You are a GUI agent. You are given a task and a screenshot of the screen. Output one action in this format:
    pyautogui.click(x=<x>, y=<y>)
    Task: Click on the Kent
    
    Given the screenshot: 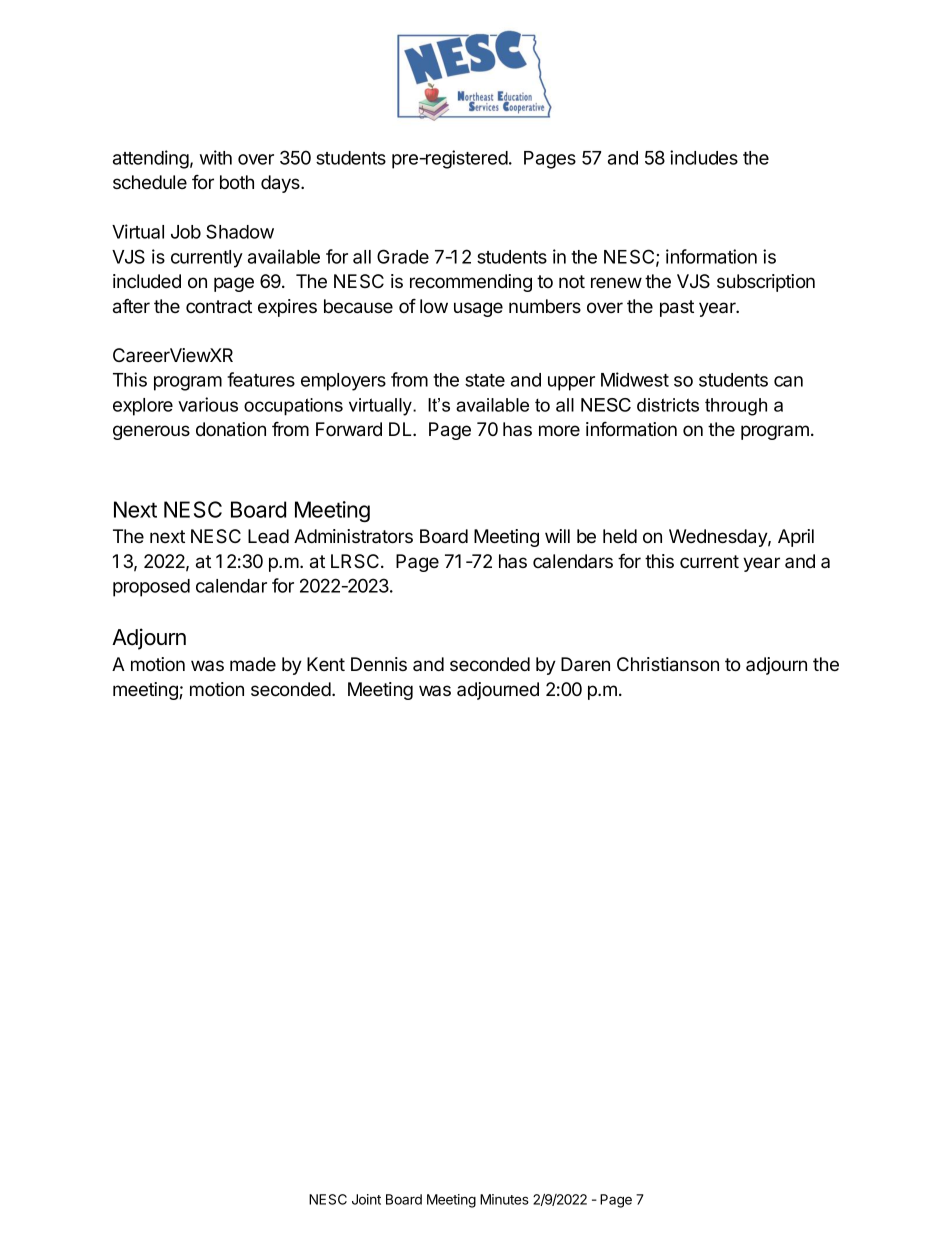 What is the action you would take?
    pyautogui.click(x=326, y=664)
